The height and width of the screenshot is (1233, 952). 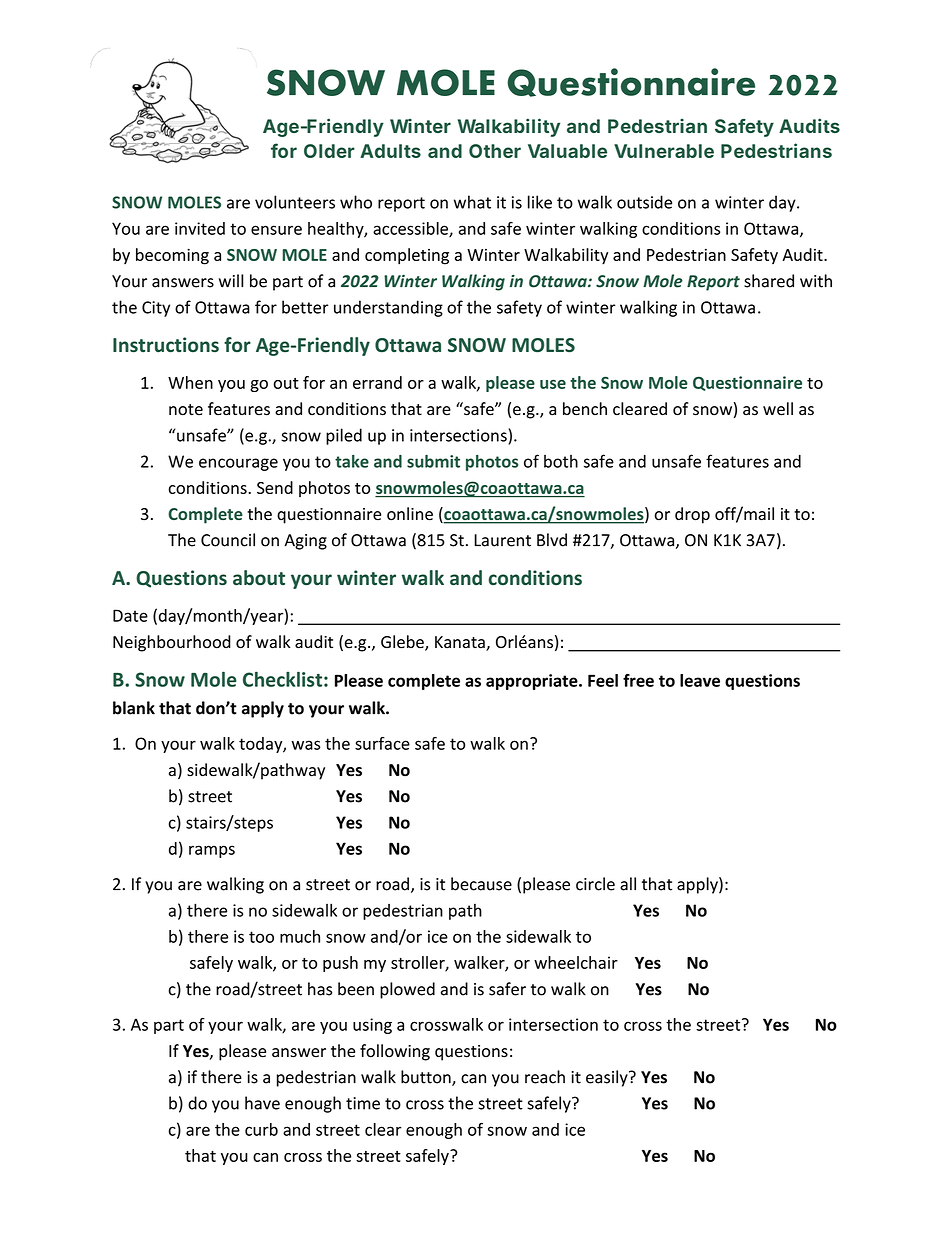 I want to click on easily, so click(x=608, y=1078).
